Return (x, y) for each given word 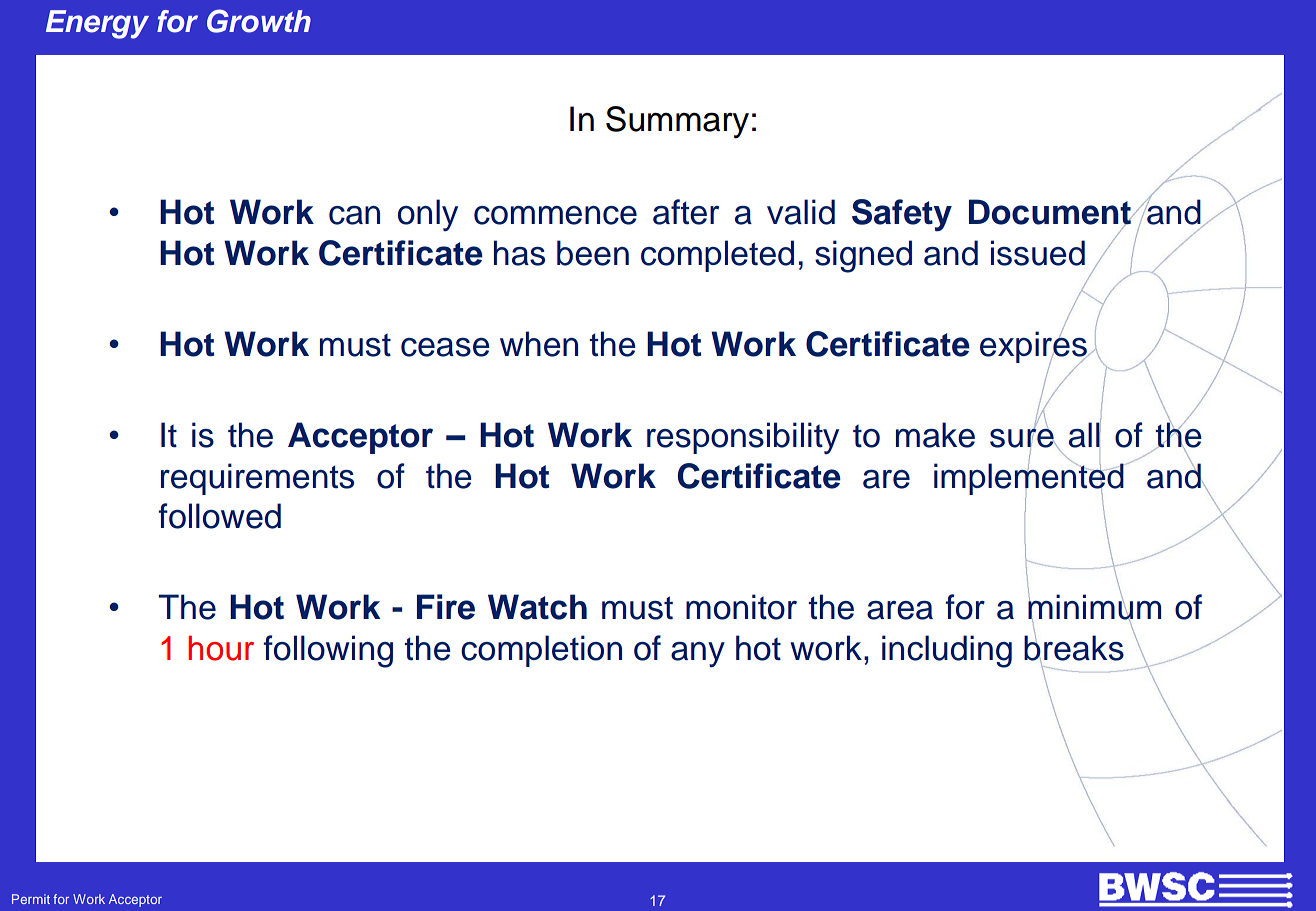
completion (541, 651)
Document (1051, 213)
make (935, 435)
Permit (31, 899)
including (947, 651)
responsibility (743, 438)
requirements (257, 479)
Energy (97, 24)
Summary (677, 122)
